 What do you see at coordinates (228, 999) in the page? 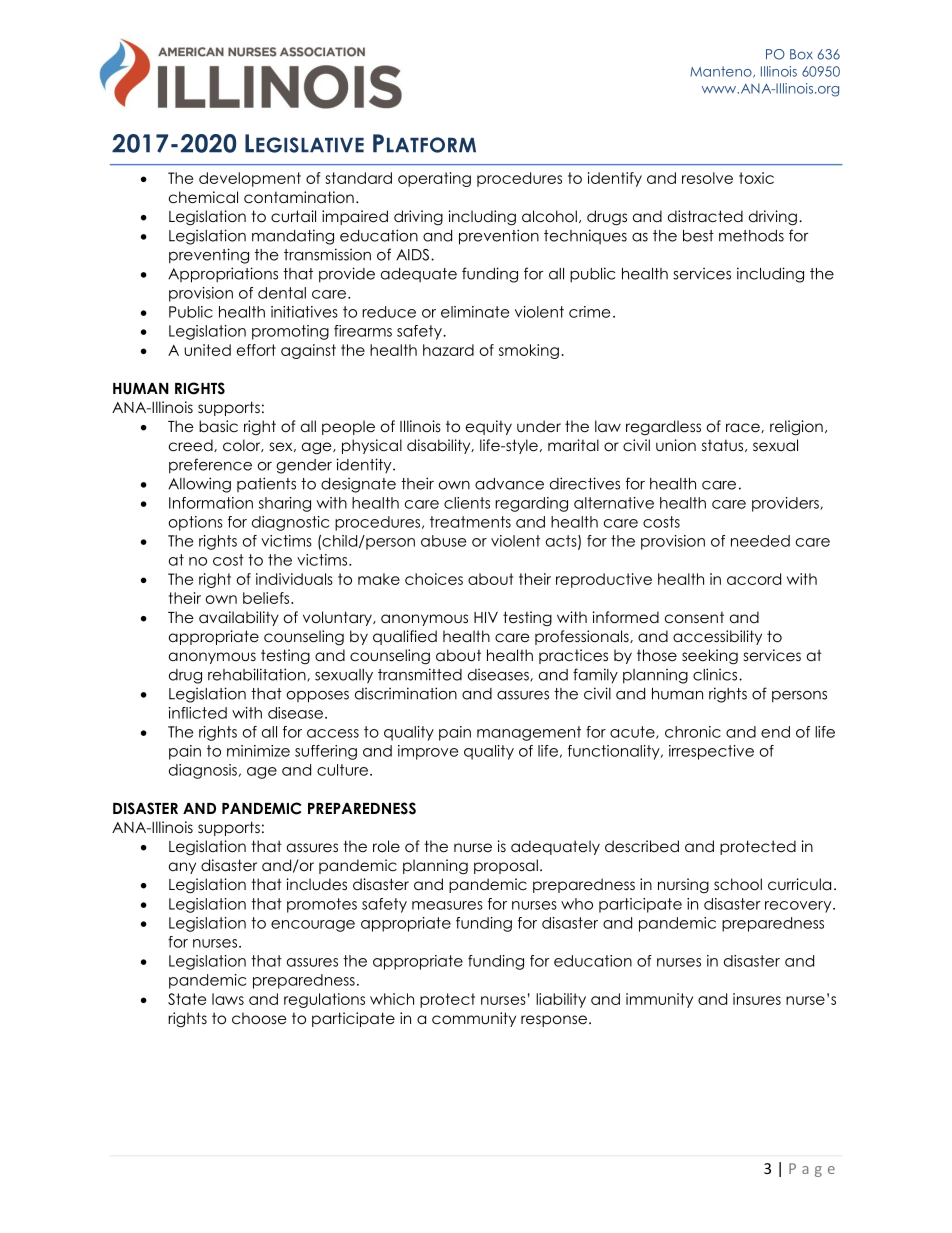
I see `laws` at bounding box center [228, 999].
